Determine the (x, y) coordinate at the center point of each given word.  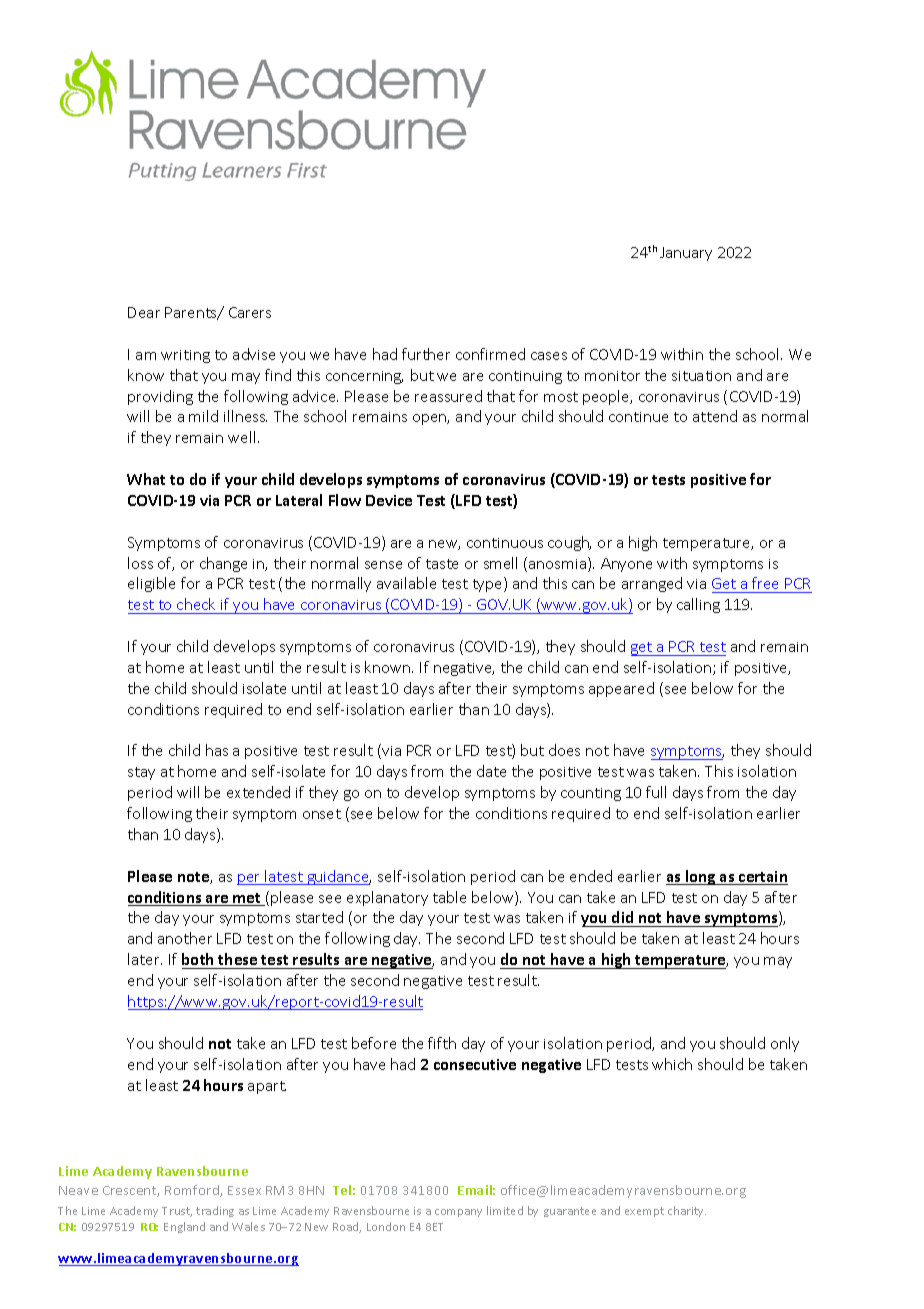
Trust (177, 1212)
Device (389, 500)
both (197, 959)
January (686, 254)
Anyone (626, 565)
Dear (144, 312)
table (449, 897)
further (426, 354)
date (491, 771)
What (146, 479)
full (656, 792)
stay (141, 773)
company (458, 1213)
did (623, 919)
